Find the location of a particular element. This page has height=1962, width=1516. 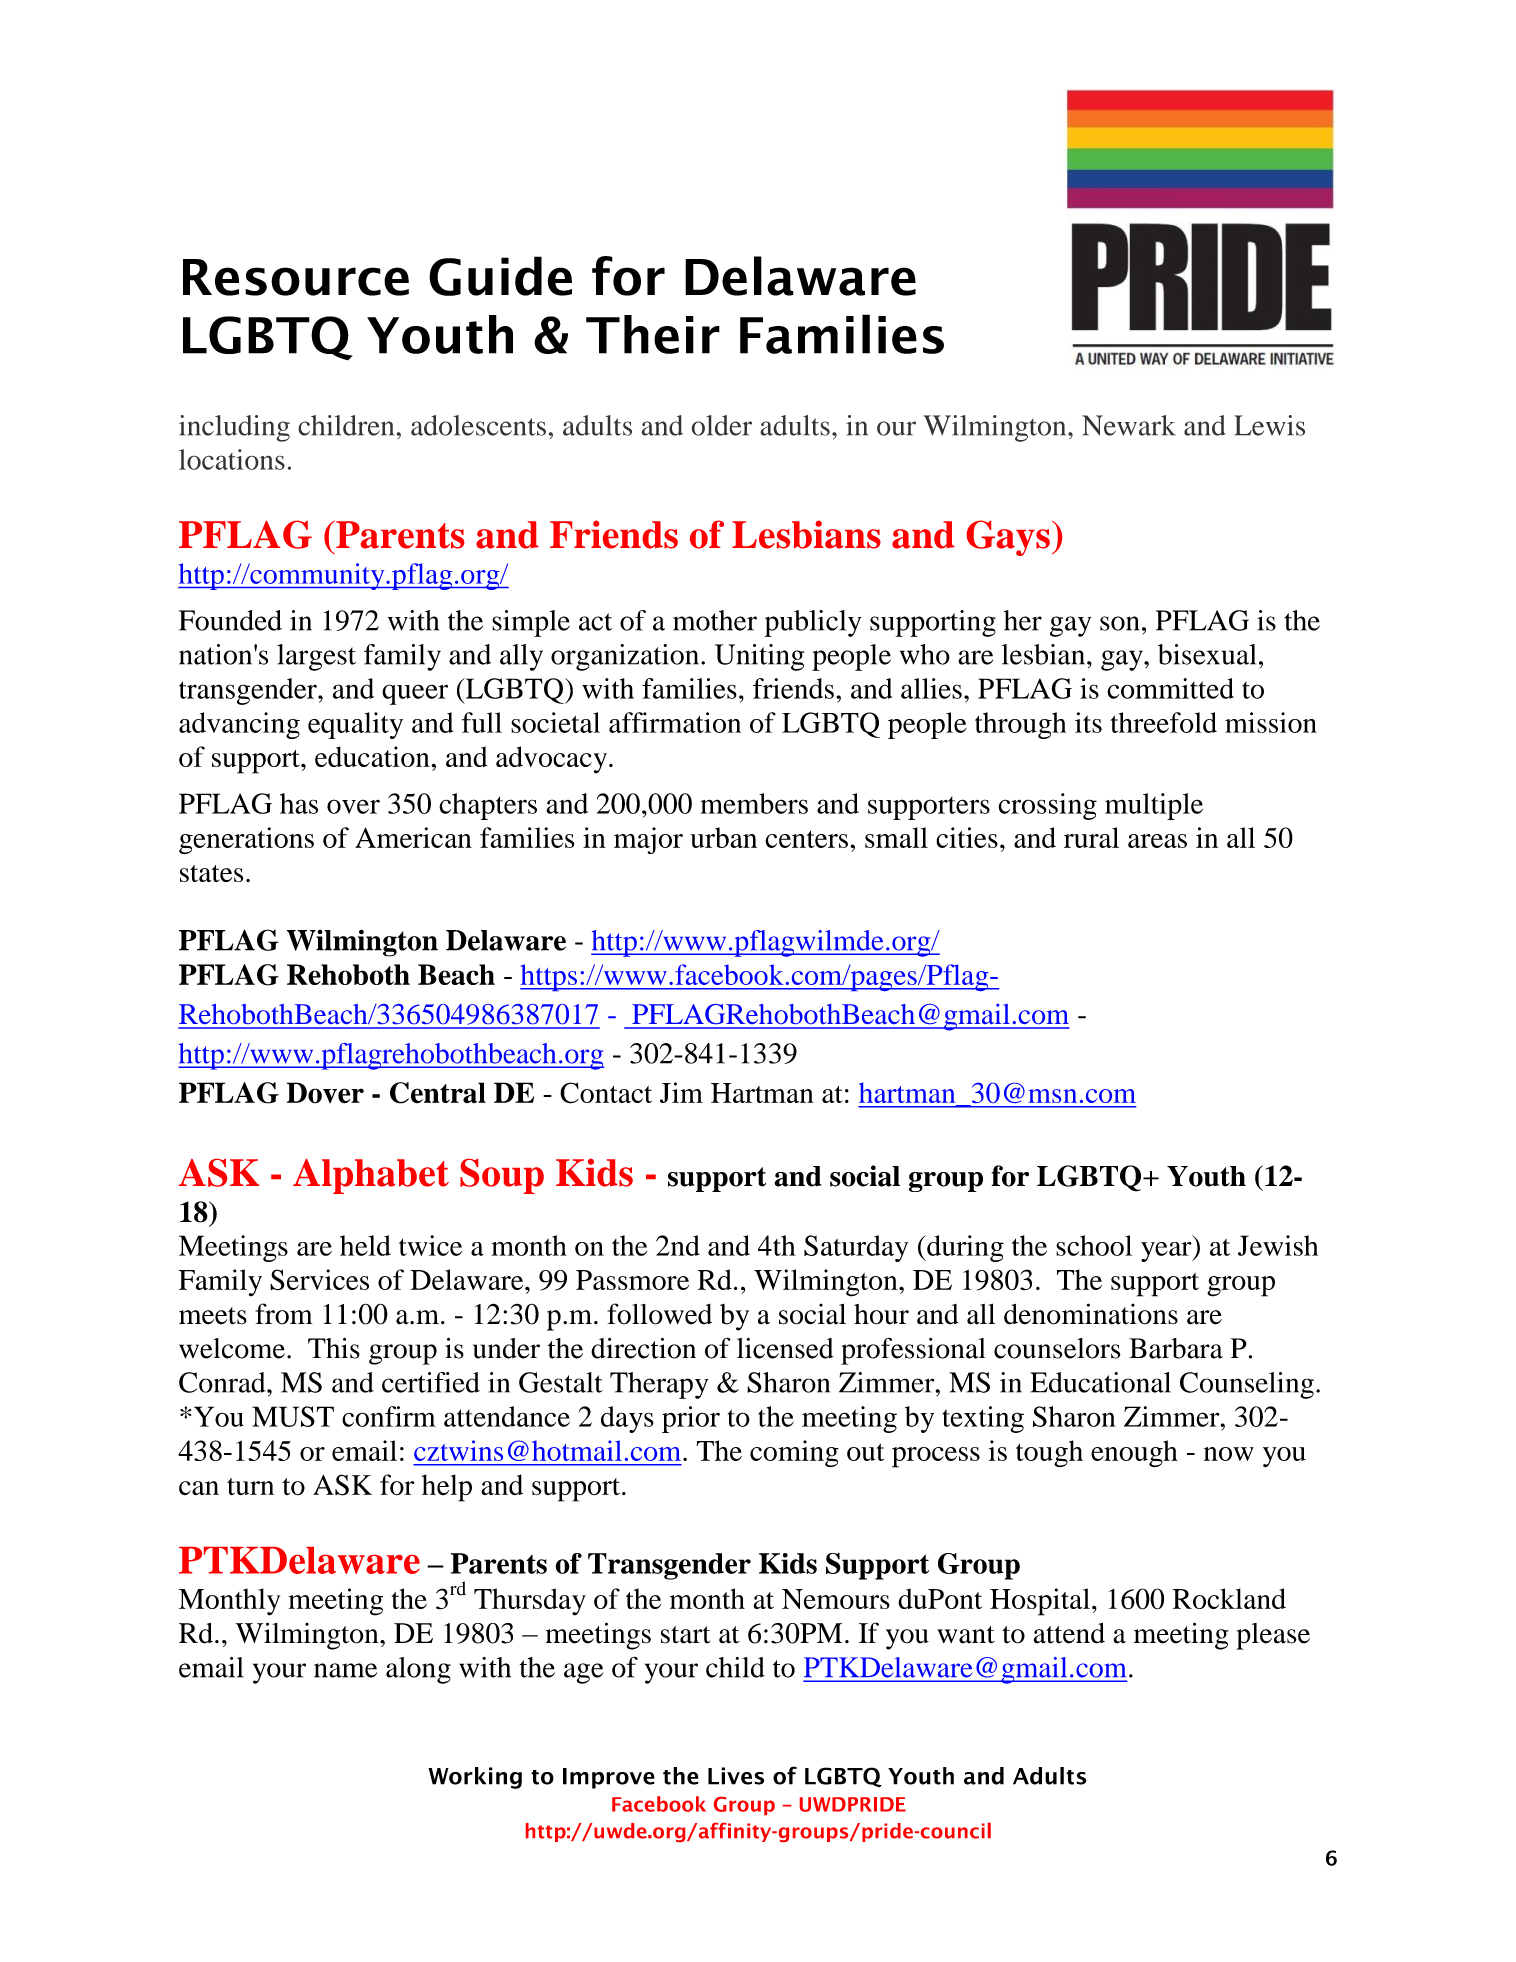

Lives is located at coordinates (736, 1776).
